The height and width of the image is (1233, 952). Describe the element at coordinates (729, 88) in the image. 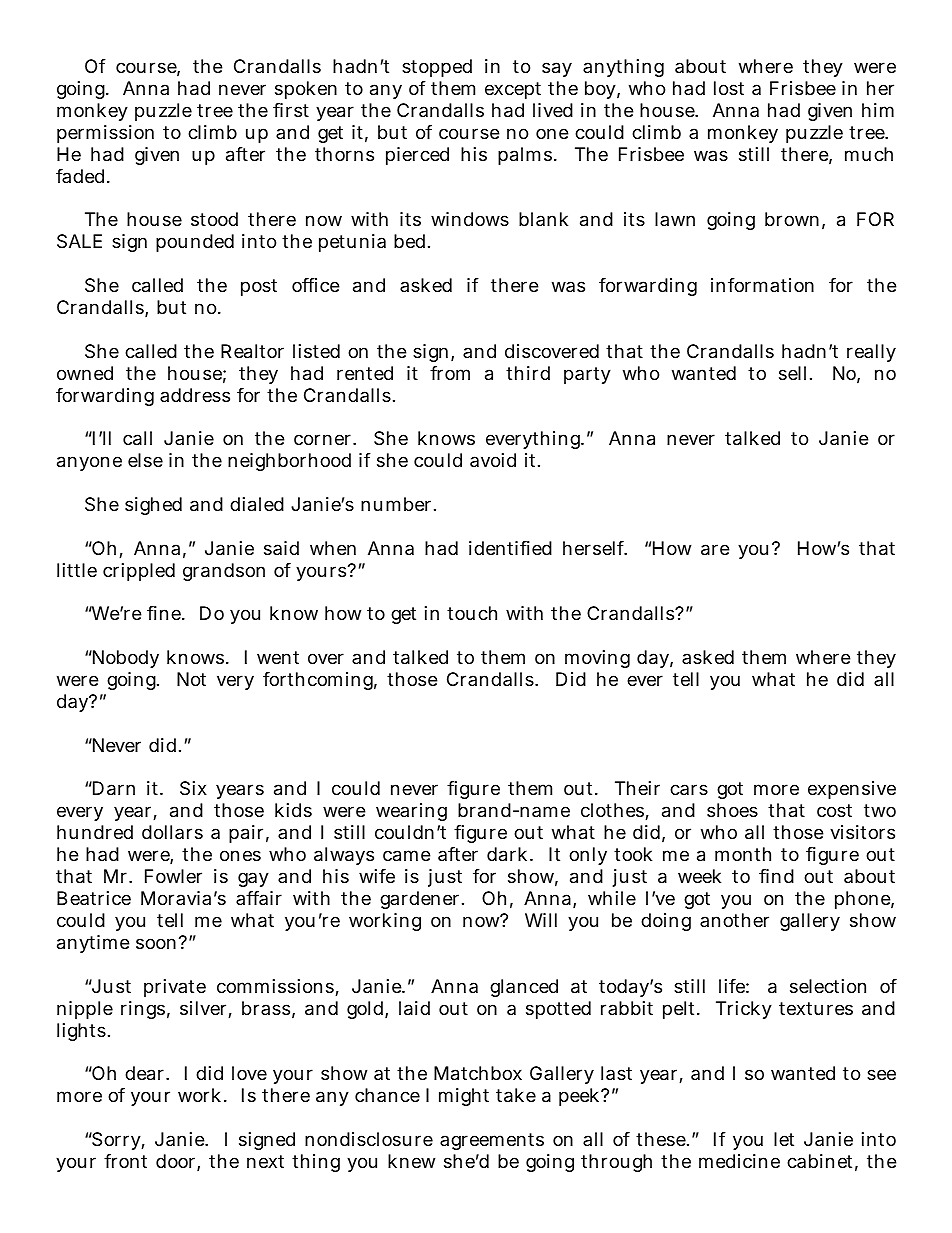

I see `lost` at that location.
